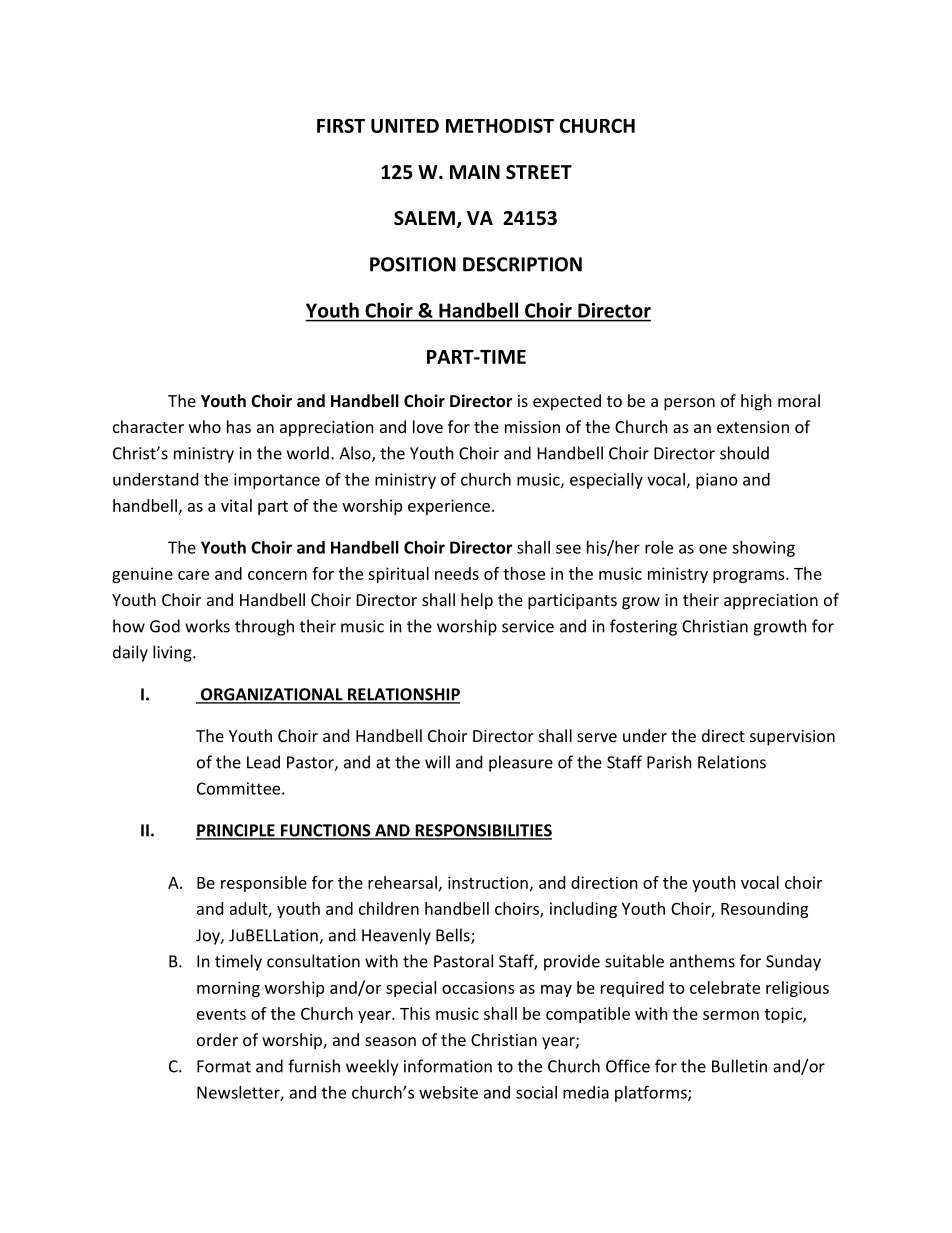  What do you see at coordinates (341, 125) in the screenshot?
I see `FIRST` at bounding box center [341, 125].
